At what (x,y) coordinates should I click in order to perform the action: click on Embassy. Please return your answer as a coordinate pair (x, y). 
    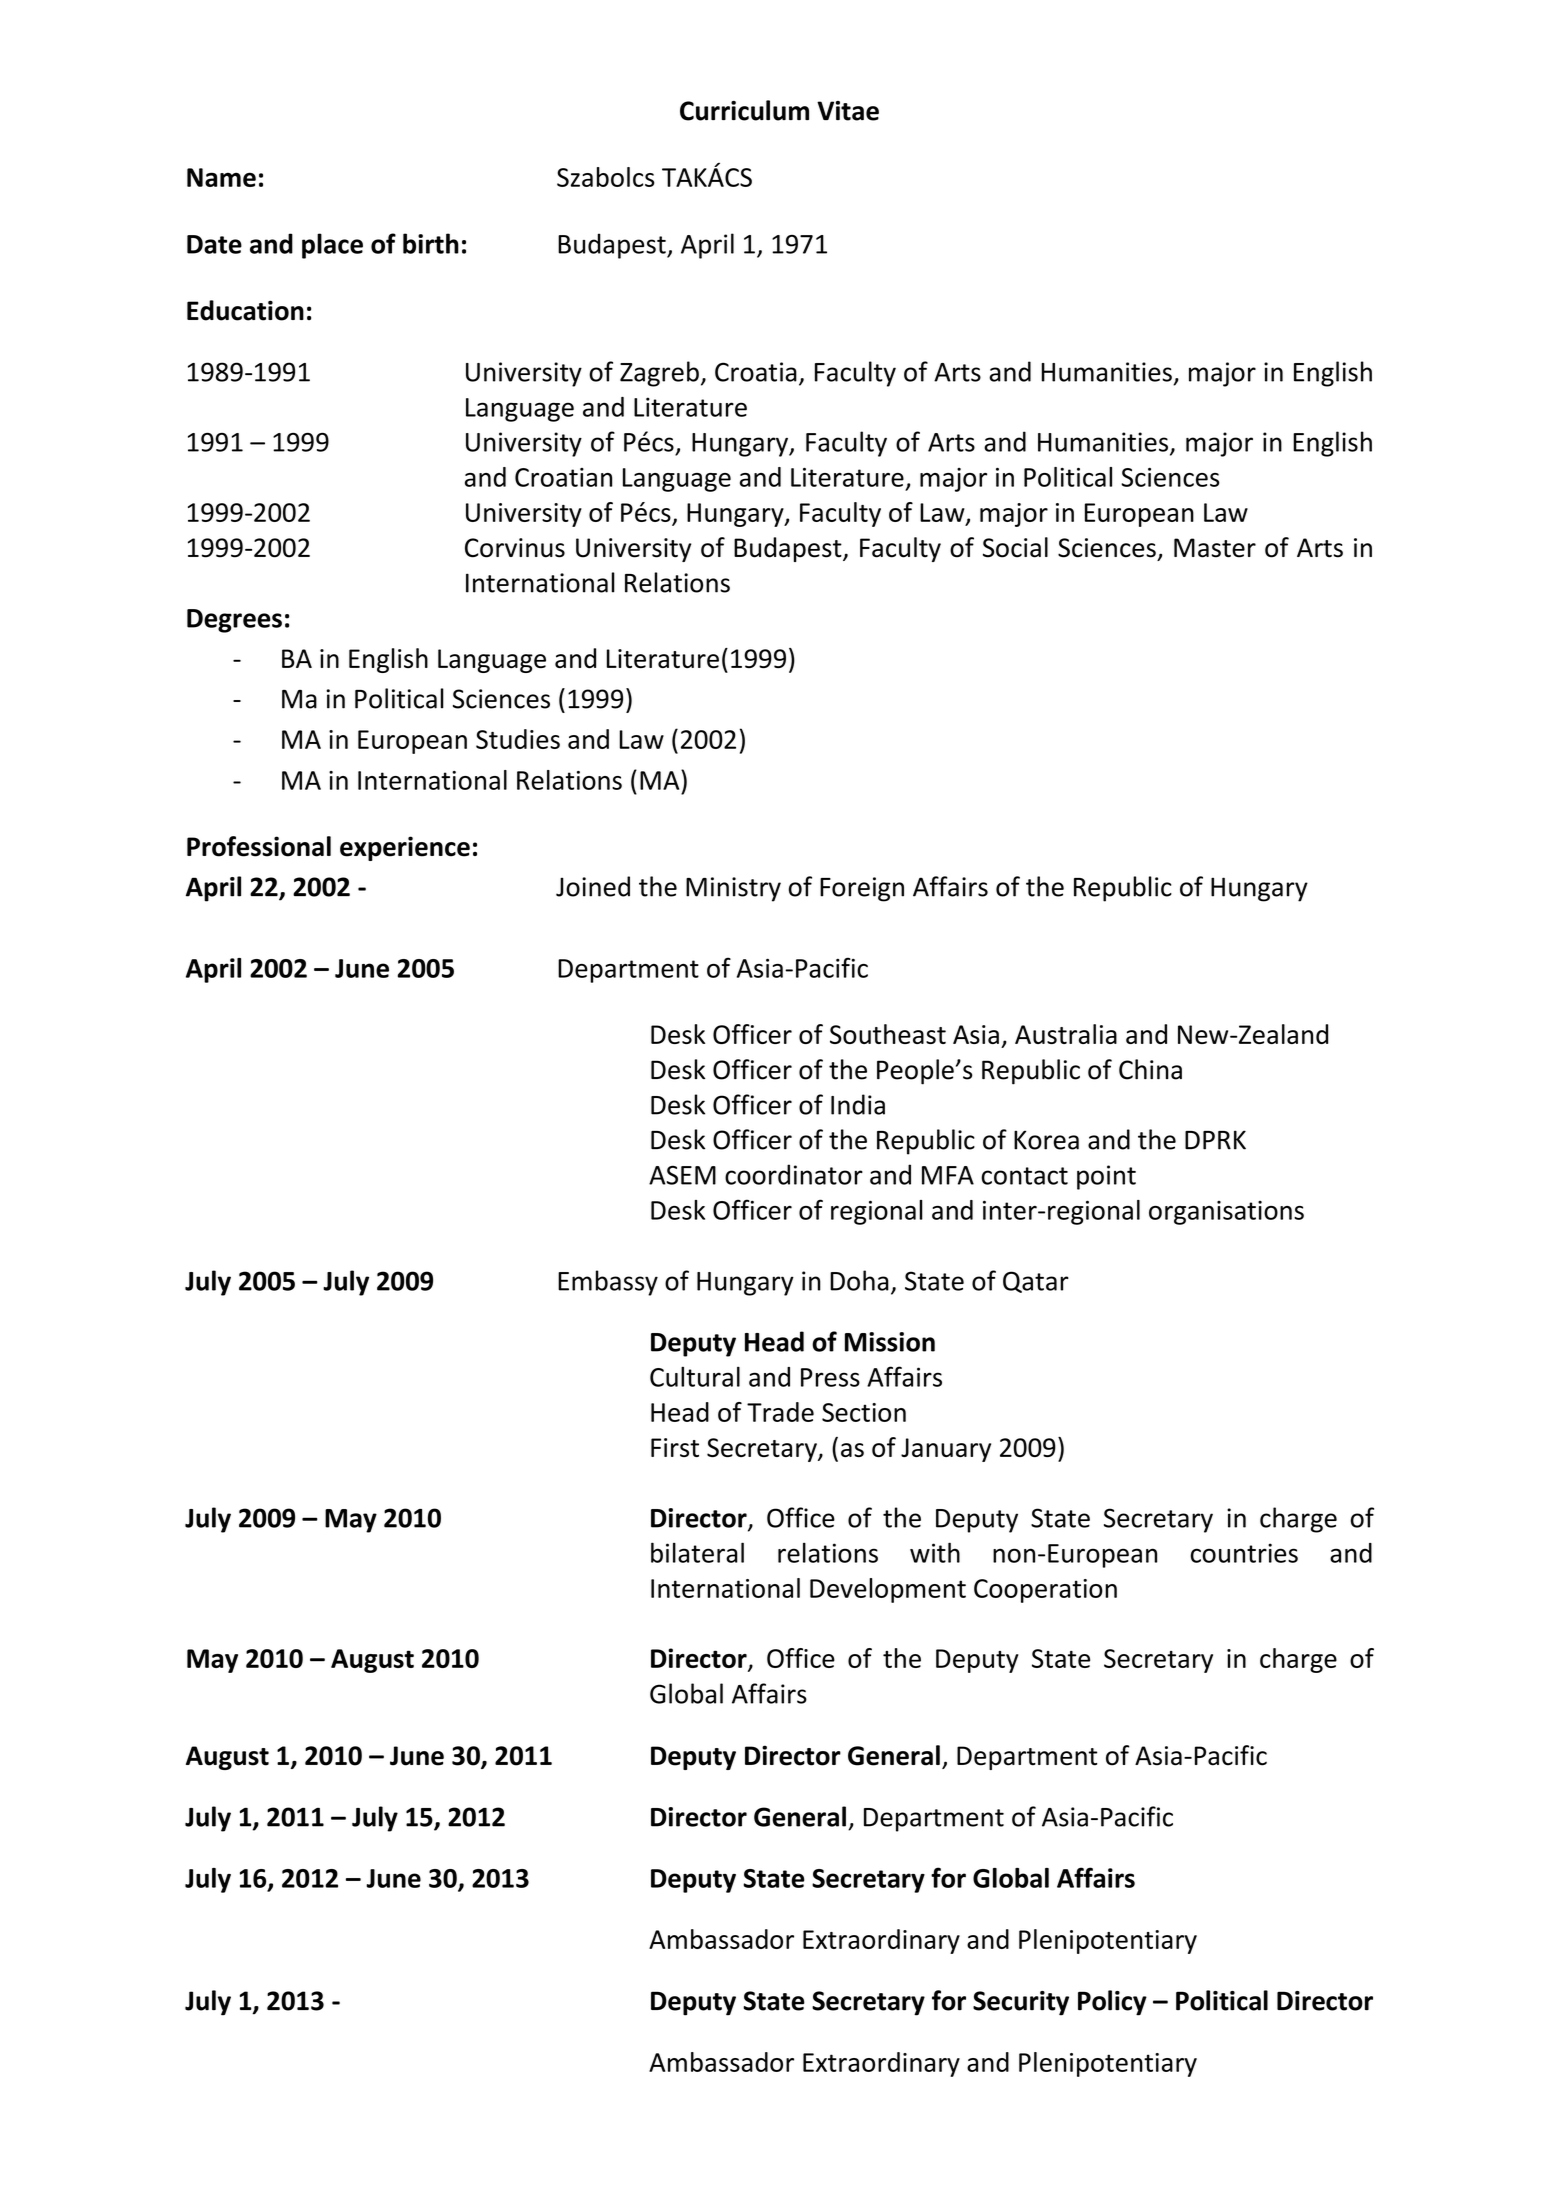
    Looking at the image, I should click on (608, 1283).
